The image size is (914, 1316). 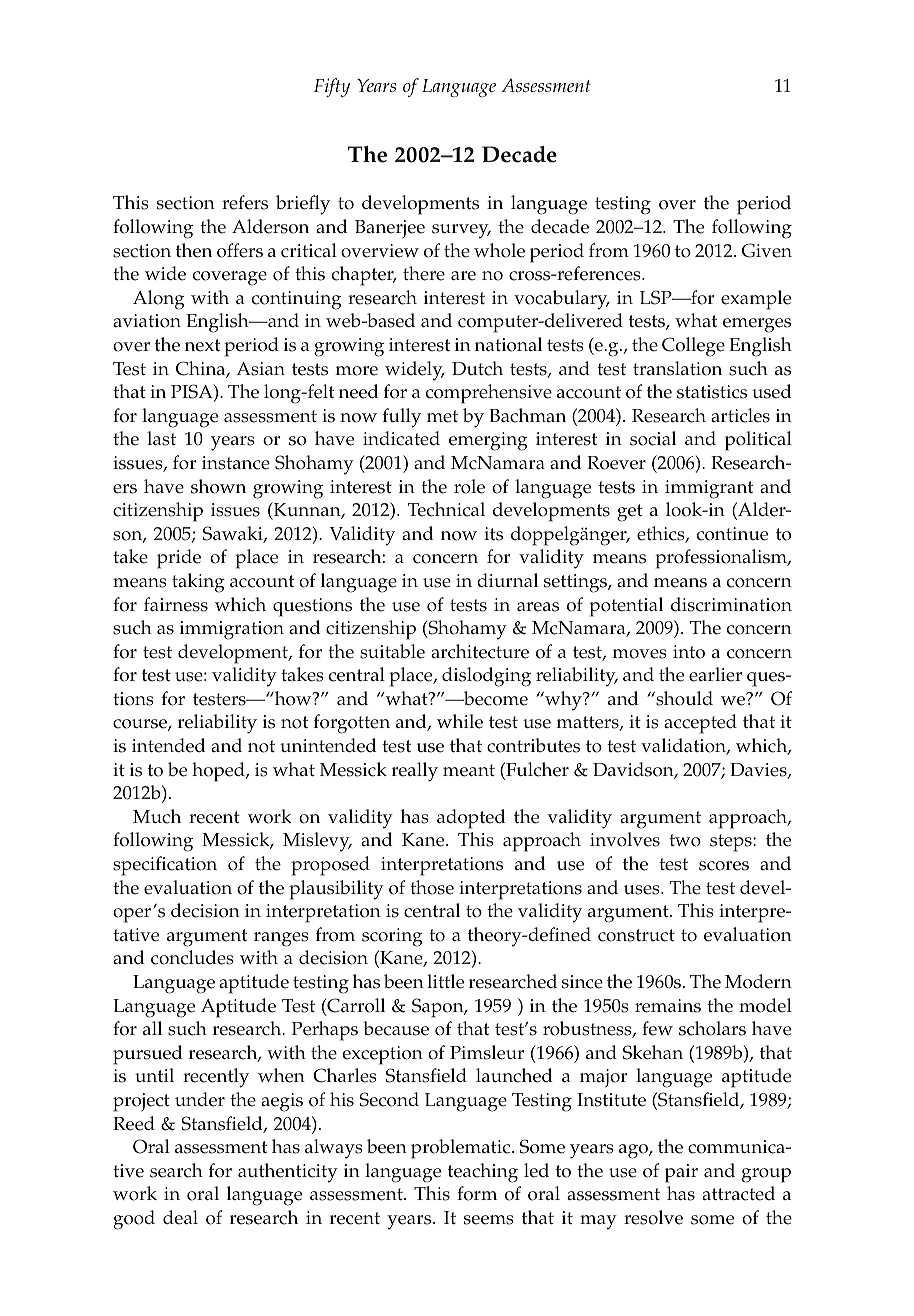 I want to click on two, so click(x=685, y=840).
